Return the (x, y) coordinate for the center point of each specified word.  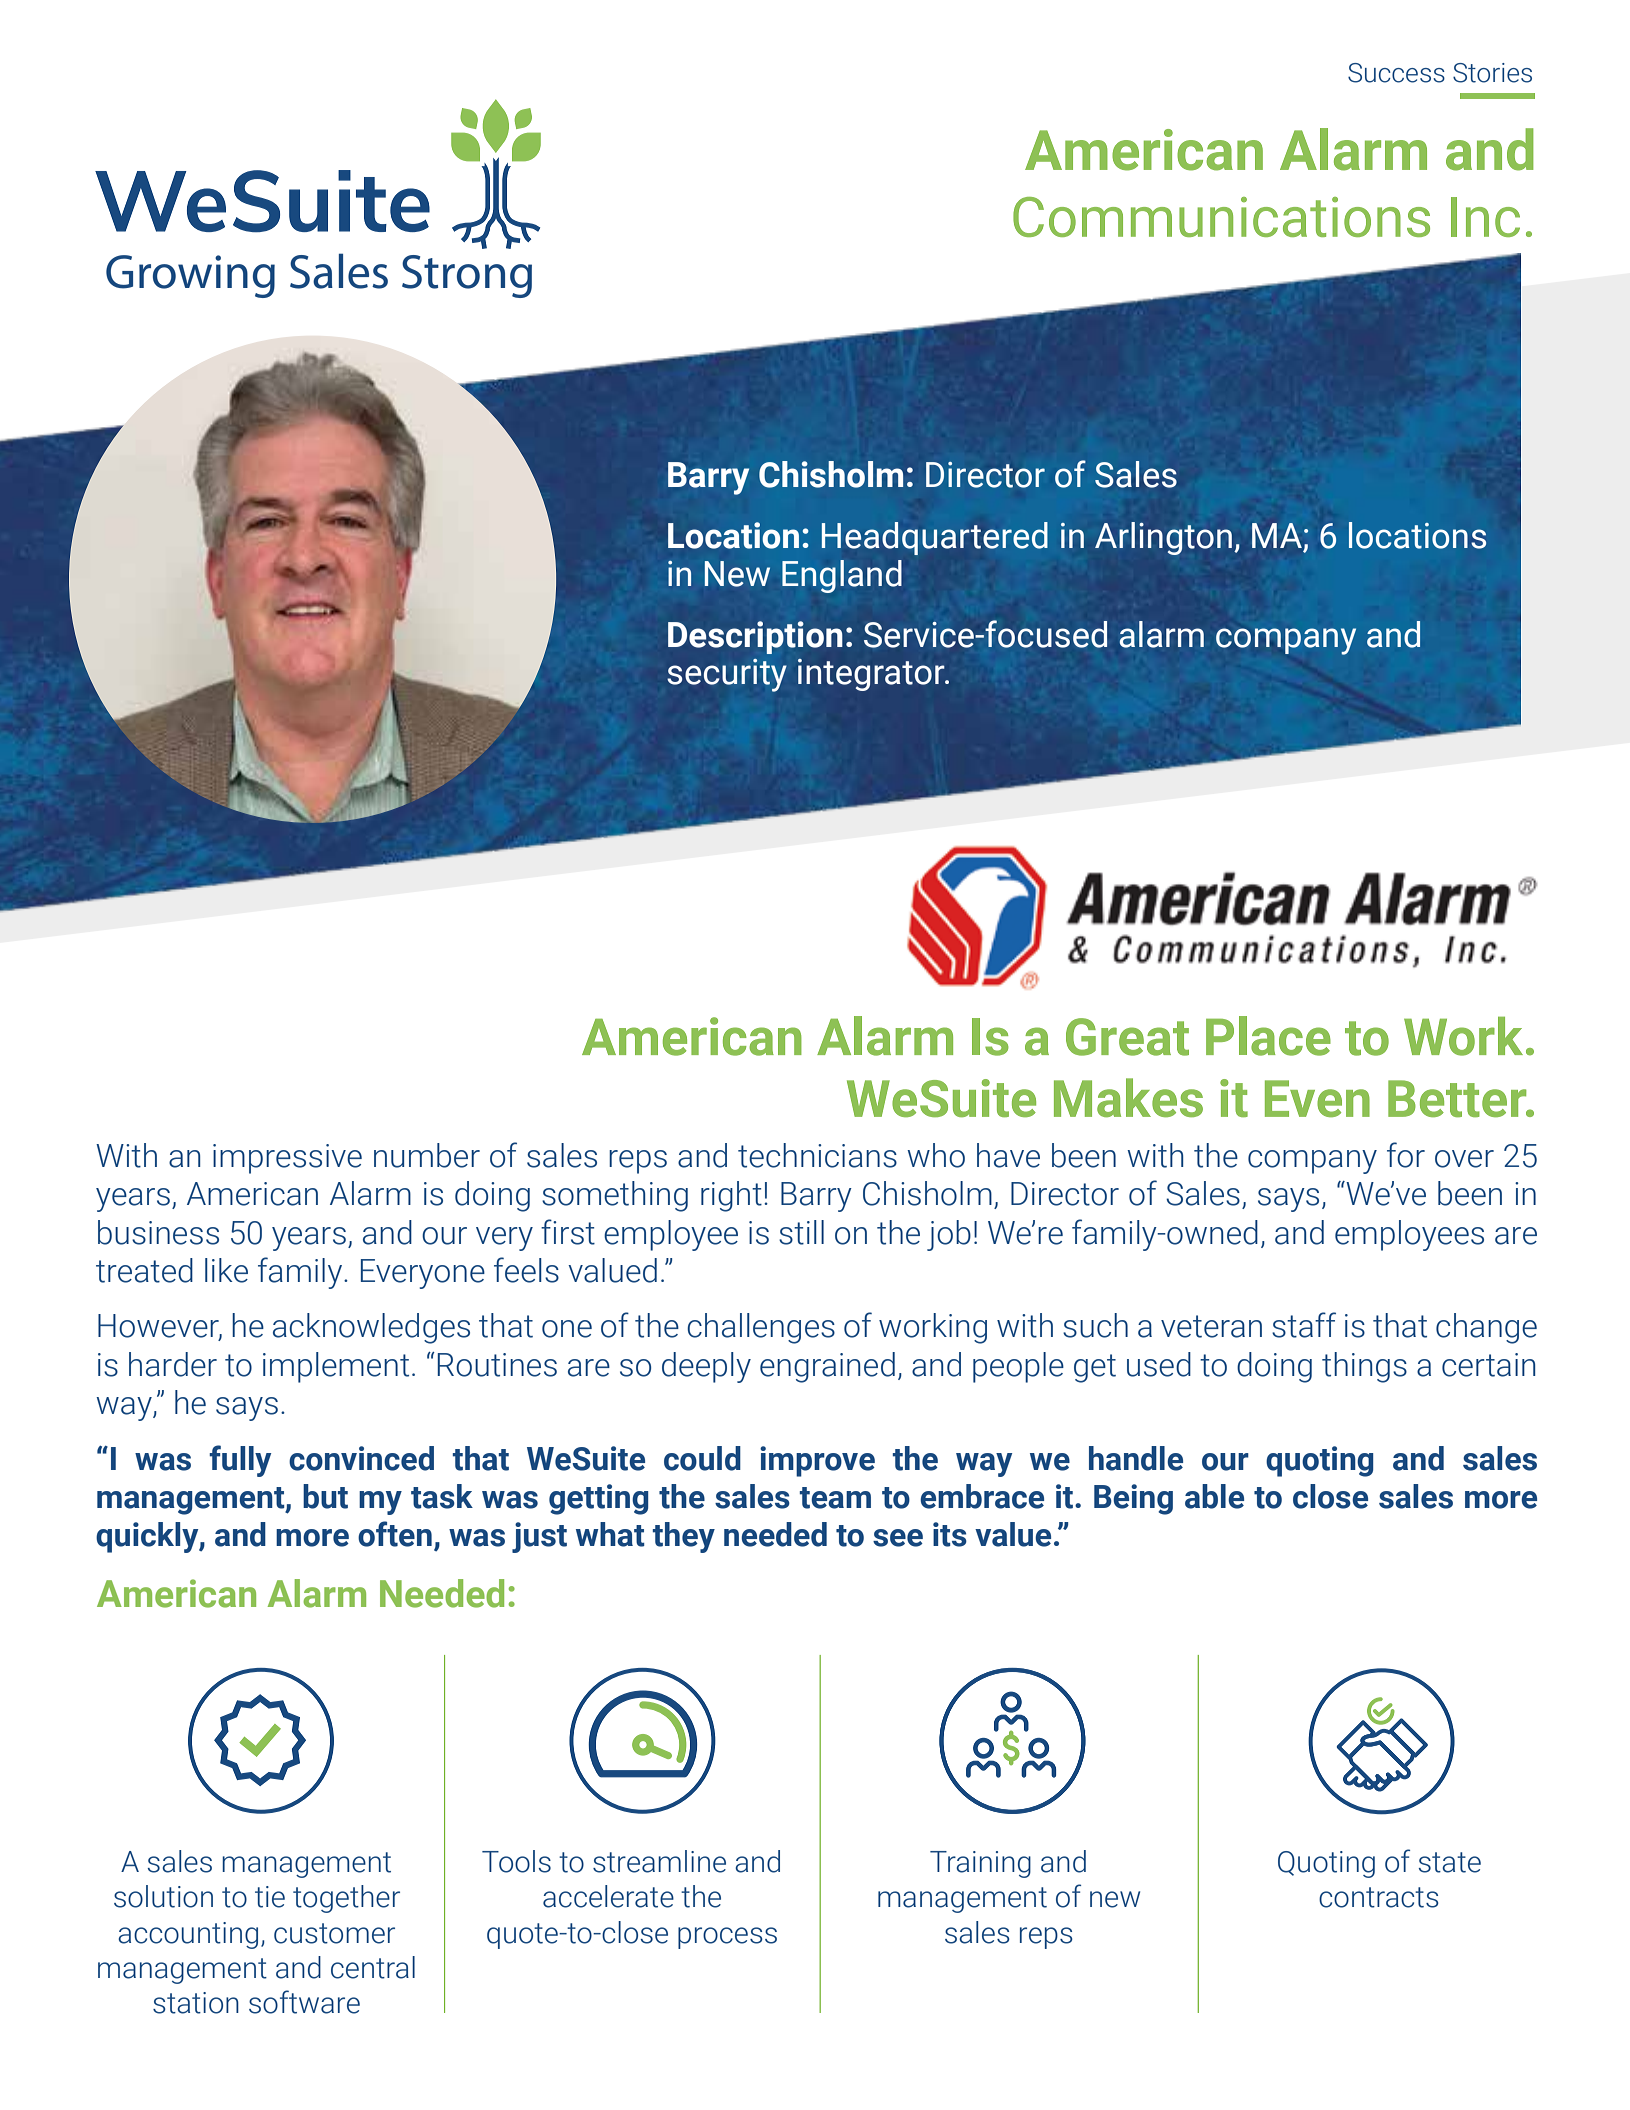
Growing (190, 276)
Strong (467, 276)
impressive (287, 1159)
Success (1396, 73)
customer (334, 1933)
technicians (817, 1155)
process (727, 1938)
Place (1268, 1036)
